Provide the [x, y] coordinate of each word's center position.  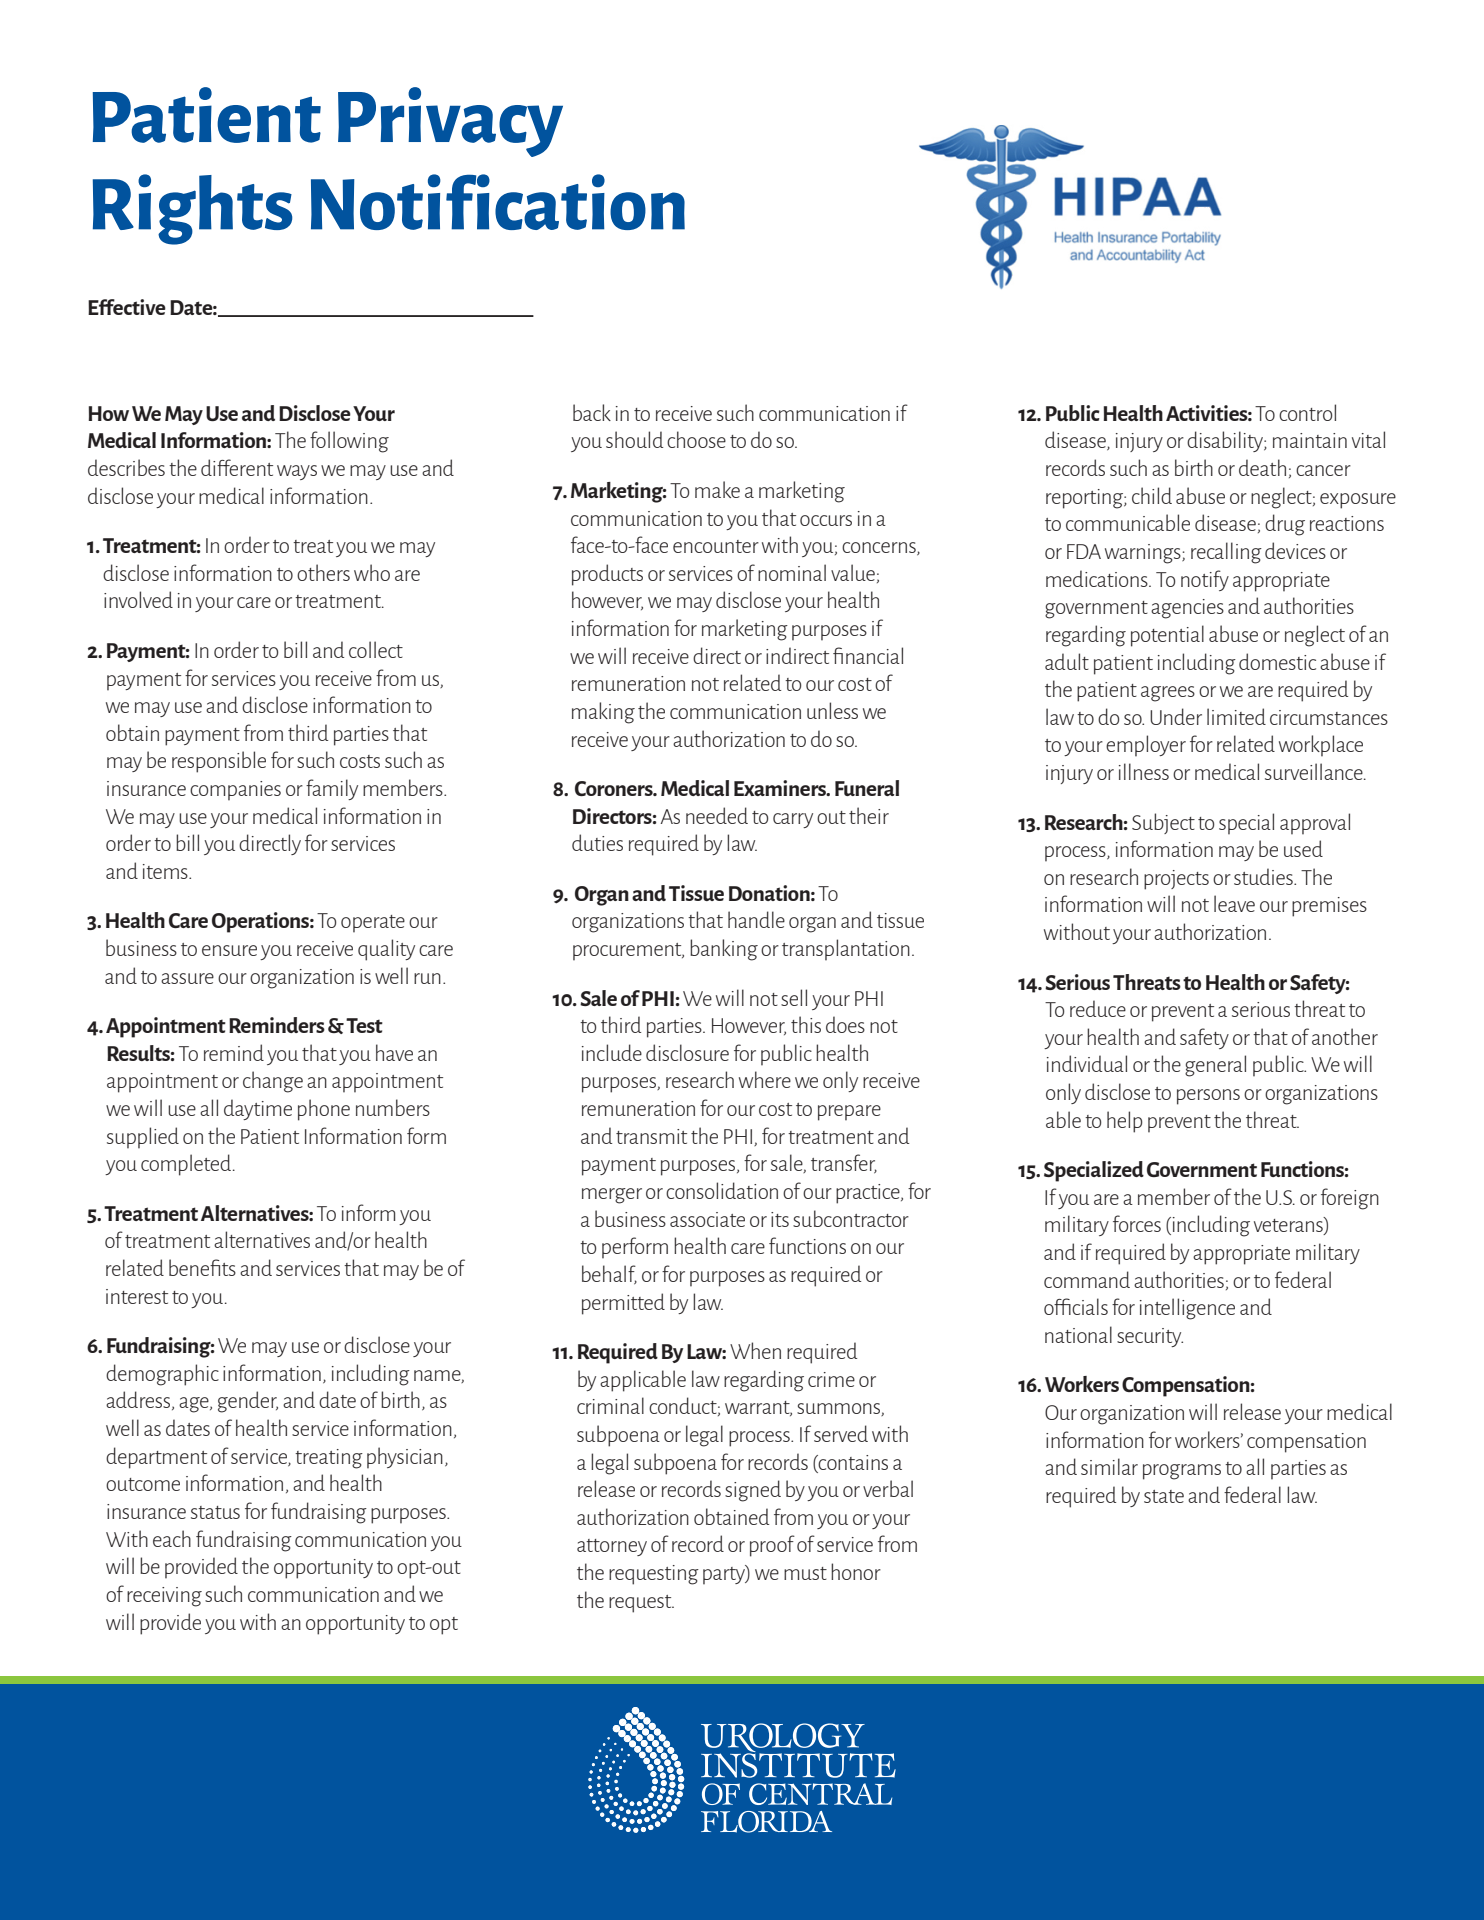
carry [793, 820]
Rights [193, 209]
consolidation [722, 1190]
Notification [498, 202]
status [215, 1512]
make [717, 489]
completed [186, 1165]
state [1164, 1496]
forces [1137, 1223]
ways [297, 472]
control [1307, 412]
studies [1264, 876]
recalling [1226, 553]
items [166, 871]
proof [772, 1546]
